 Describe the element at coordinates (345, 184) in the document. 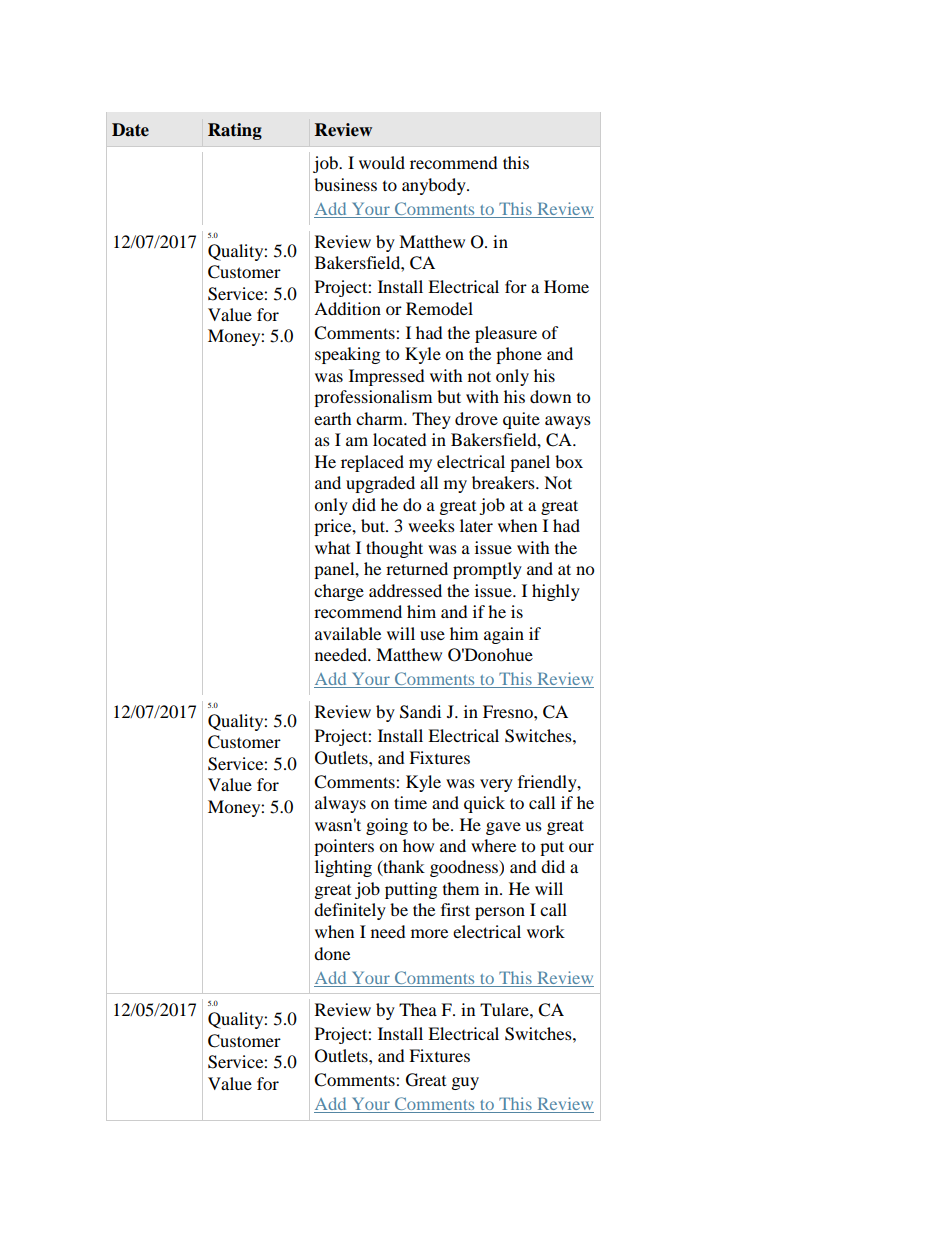

I see `business` at that location.
